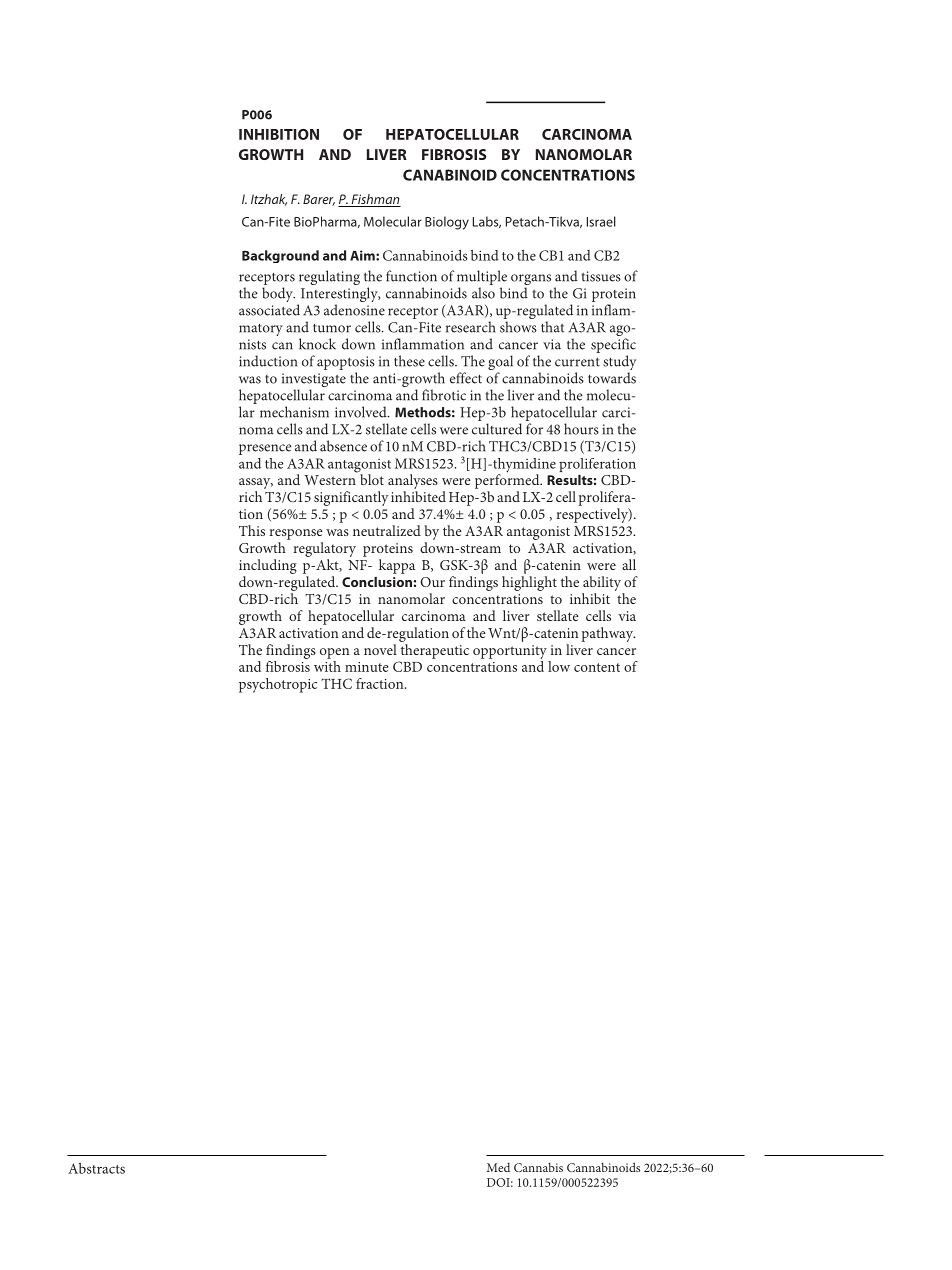  Describe the element at coordinates (278, 685) in the page. I see `psychotropic` at that location.
